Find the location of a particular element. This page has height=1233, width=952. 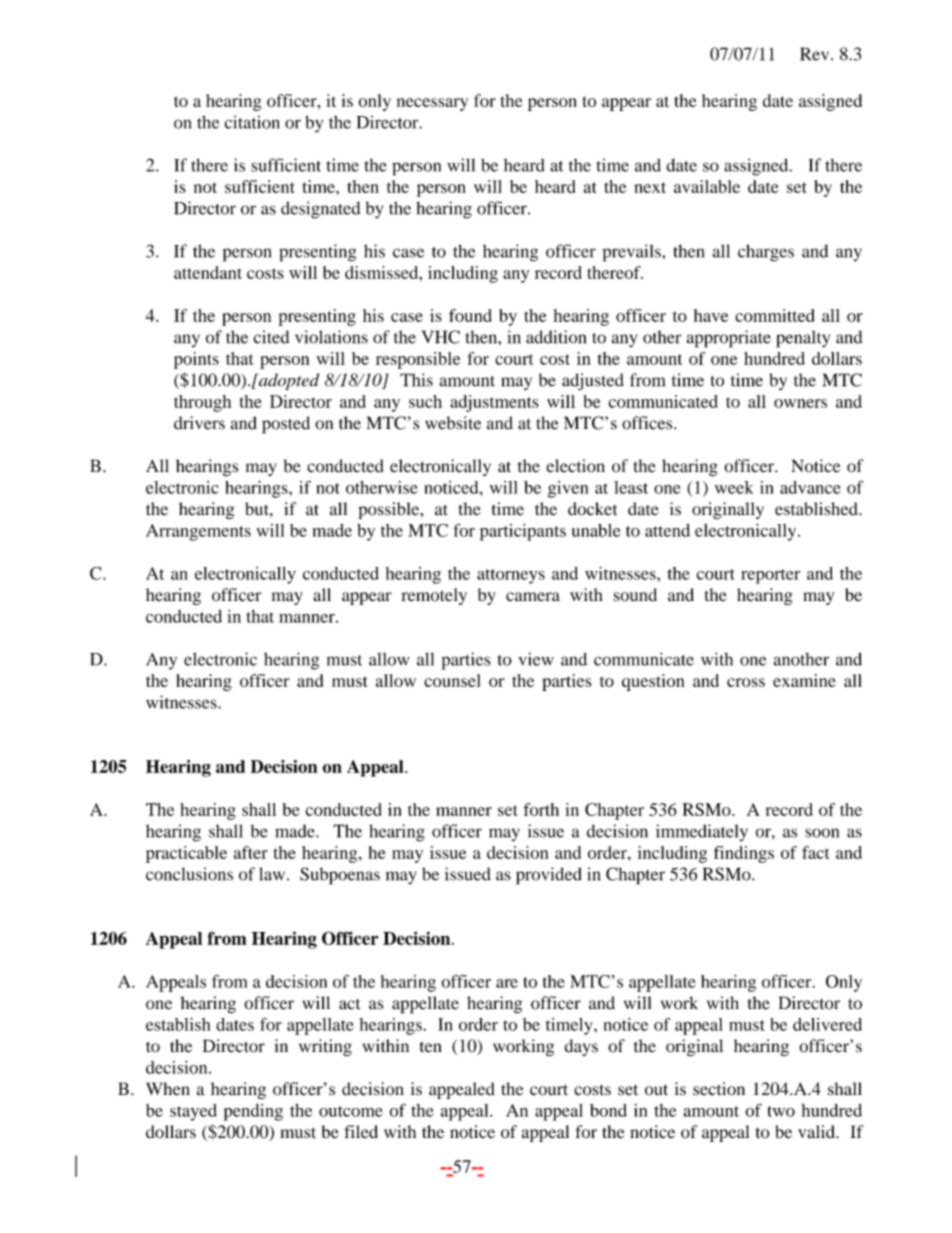

adjustments is located at coordinates (494, 403).
